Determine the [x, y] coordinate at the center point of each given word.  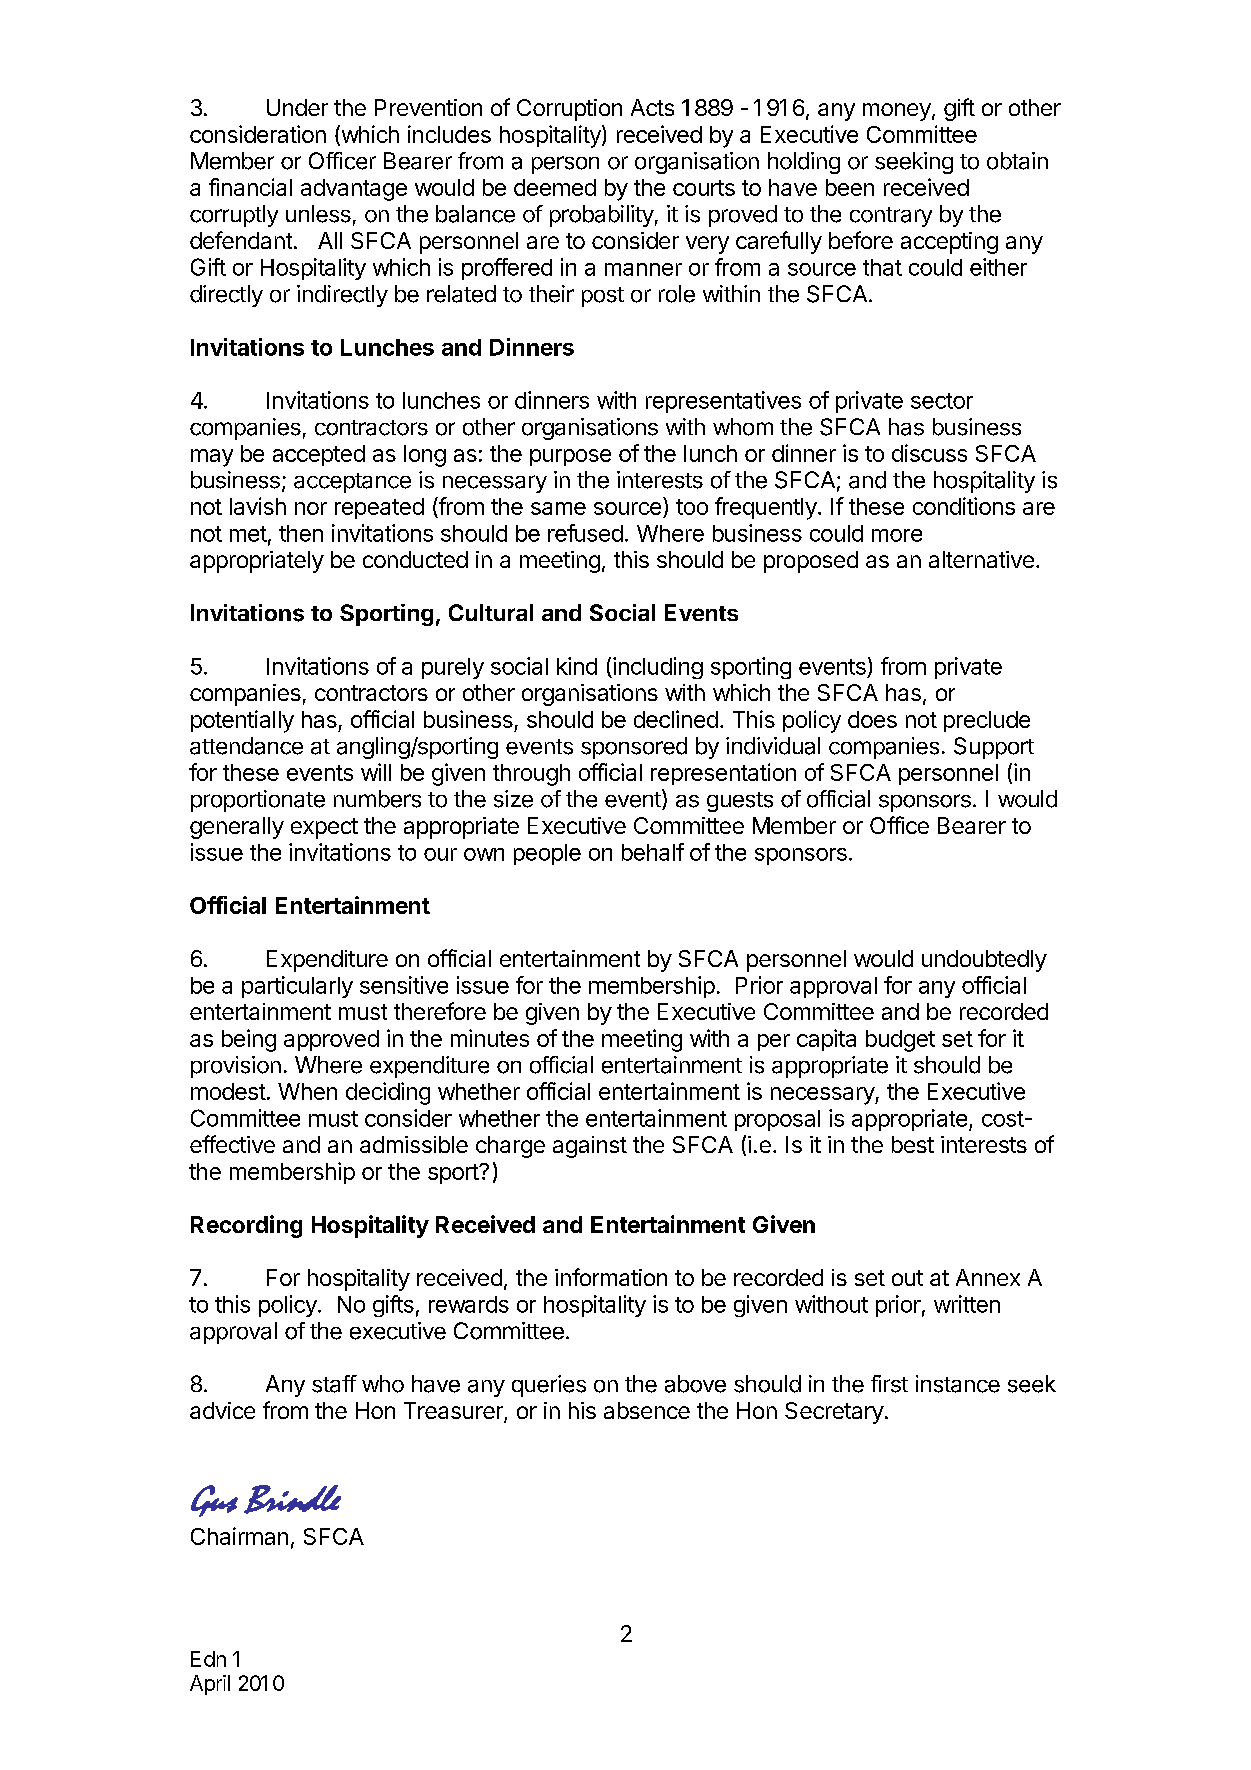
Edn [208, 1659]
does [872, 719]
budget [900, 1041]
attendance [246, 746]
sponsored [634, 748]
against [590, 1147]
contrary [891, 217]
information [611, 1277]
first [889, 1384]
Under [297, 107]
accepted [319, 455]
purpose [570, 457]
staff [334, 1384]
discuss [929, 453]
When [307, 1091]
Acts [652, 107]
